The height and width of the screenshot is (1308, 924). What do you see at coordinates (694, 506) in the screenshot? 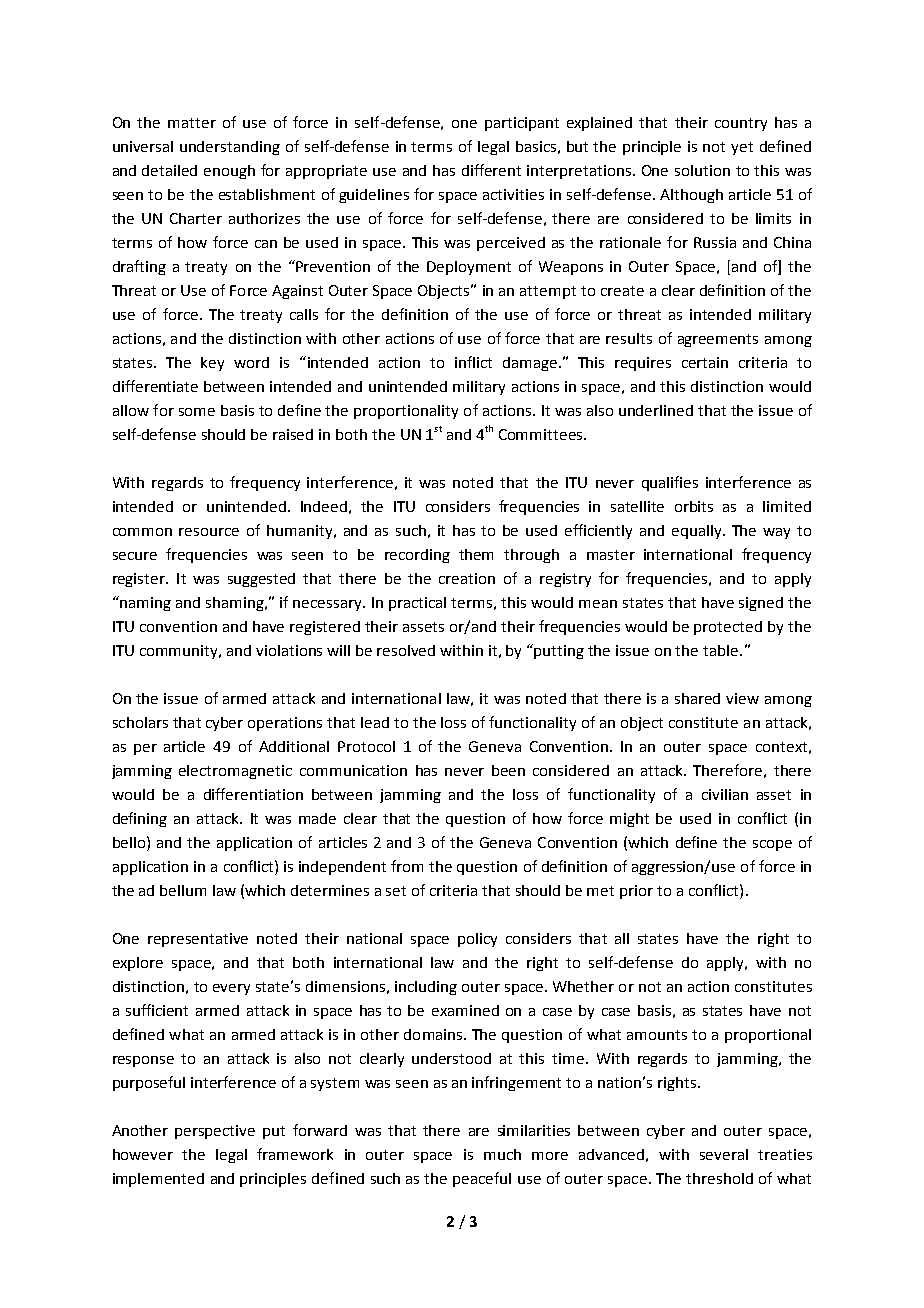
I see `orbits` at bounding box center [694, 506].
